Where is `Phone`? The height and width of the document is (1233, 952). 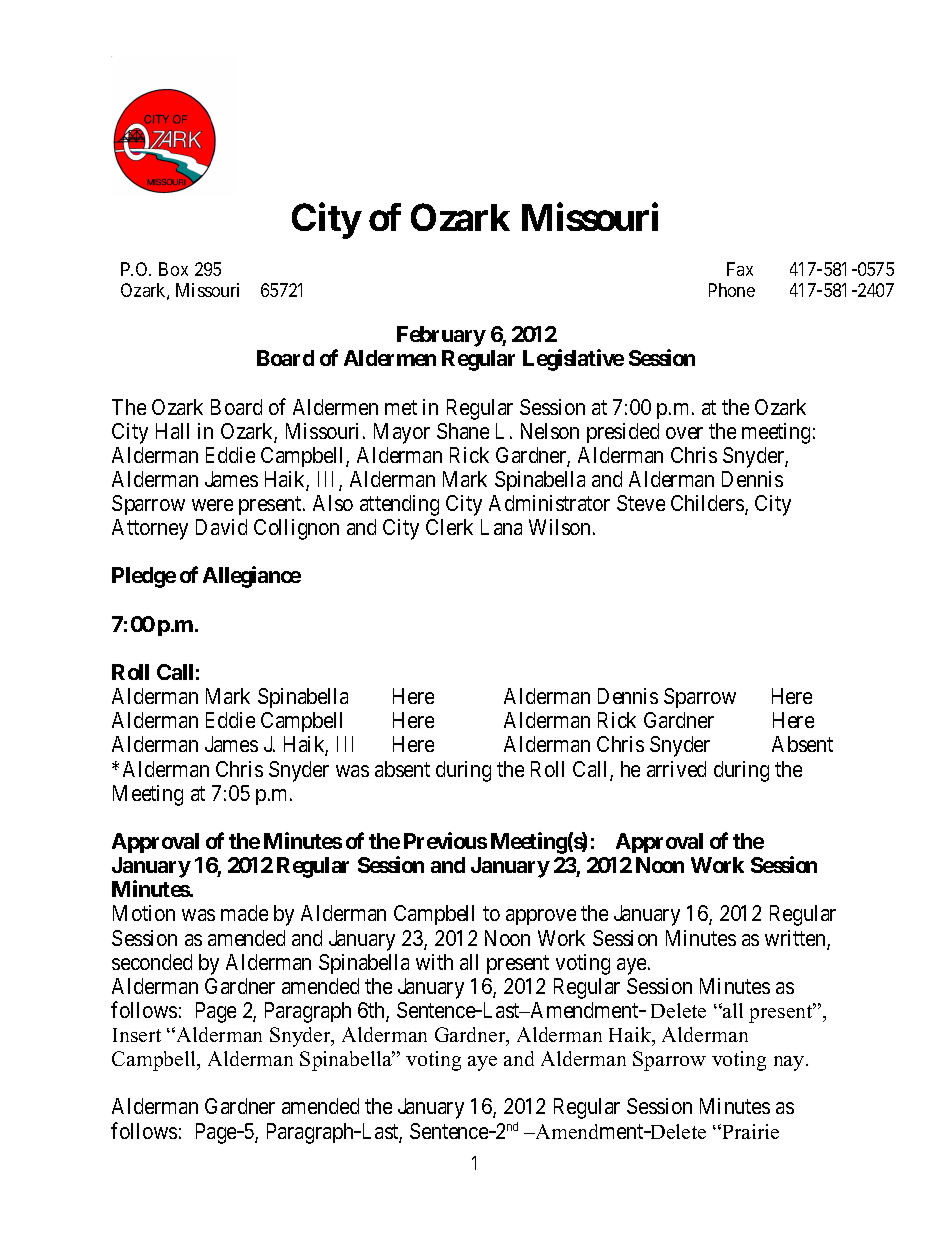
Phone is located at coordinates (732, 290).
